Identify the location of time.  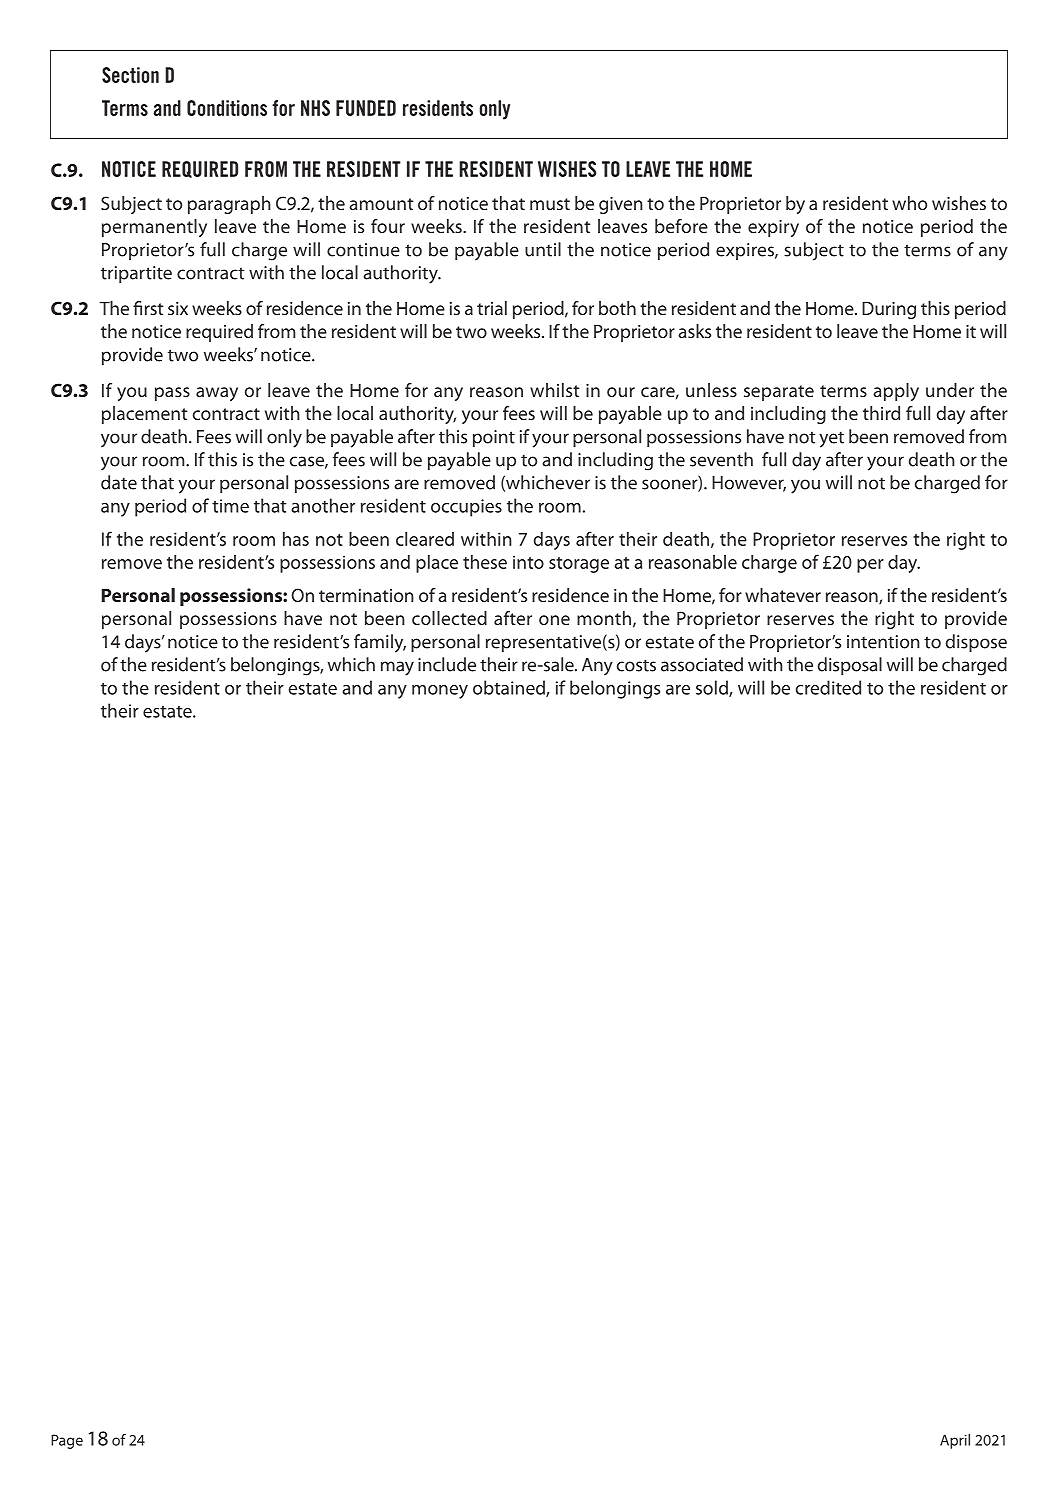
(230, 506).
